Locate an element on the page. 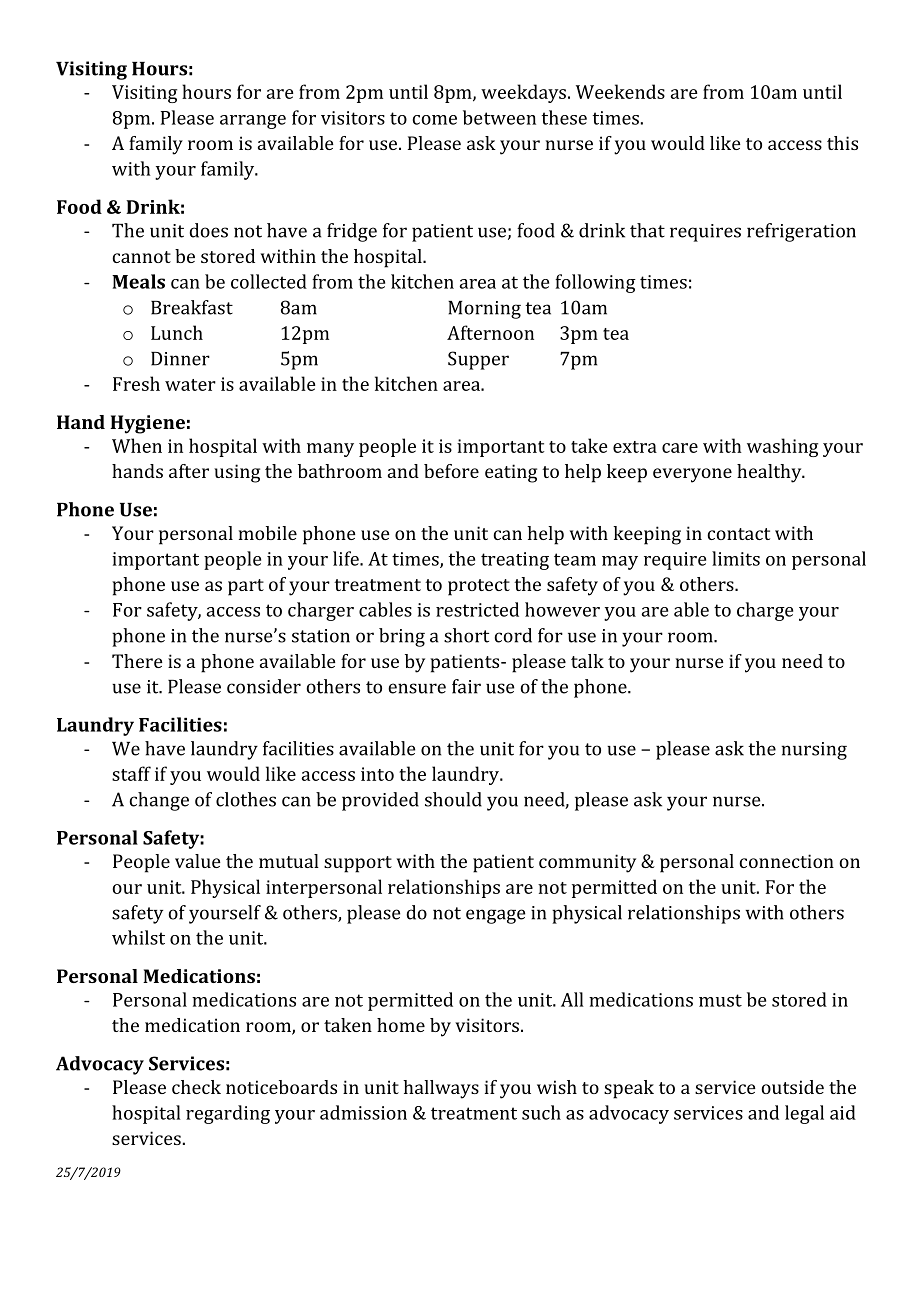  engage is located at coordinates (495, 916).
